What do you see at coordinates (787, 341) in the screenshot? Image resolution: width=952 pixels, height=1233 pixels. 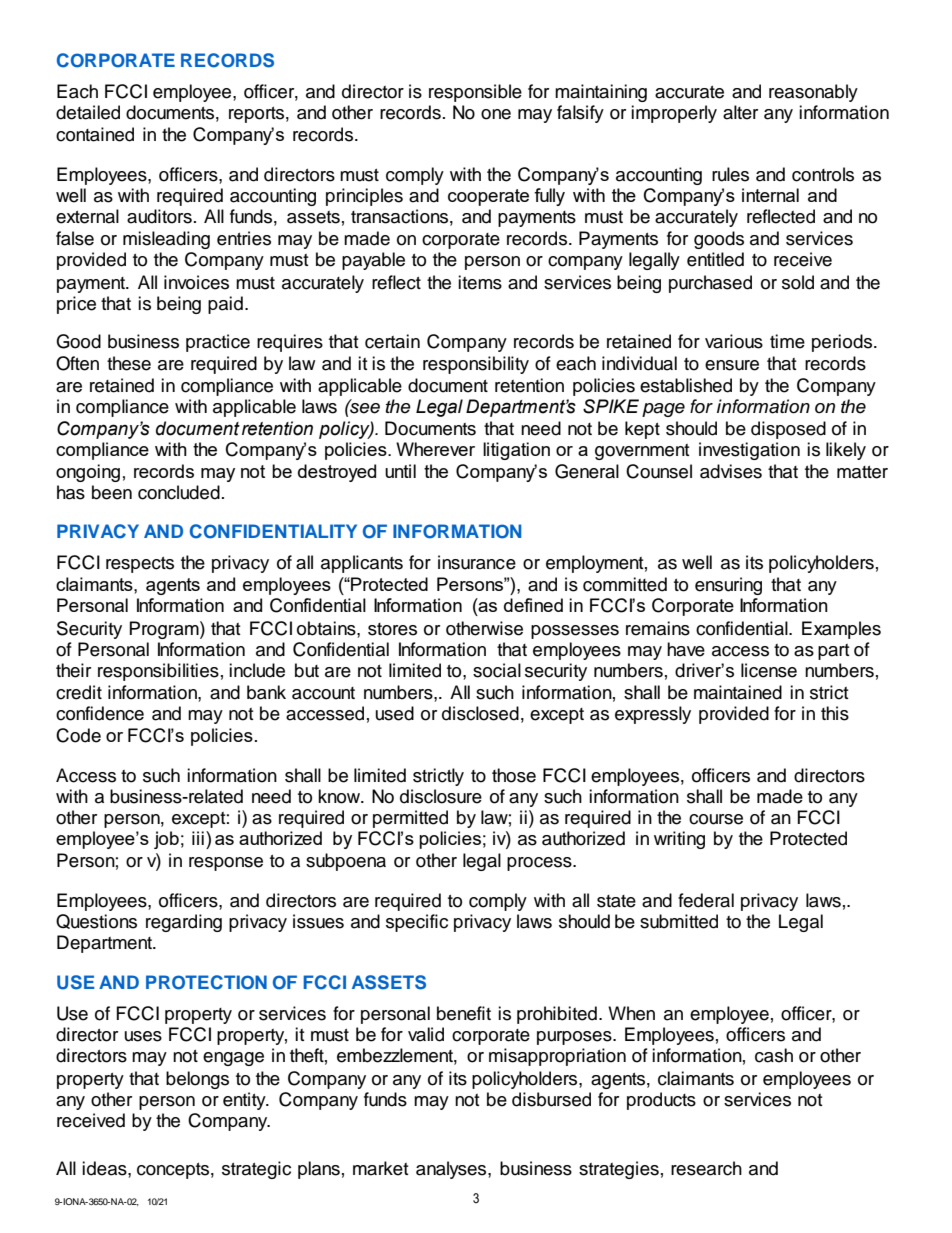 I see `time` at bounding box center [787, 341].
